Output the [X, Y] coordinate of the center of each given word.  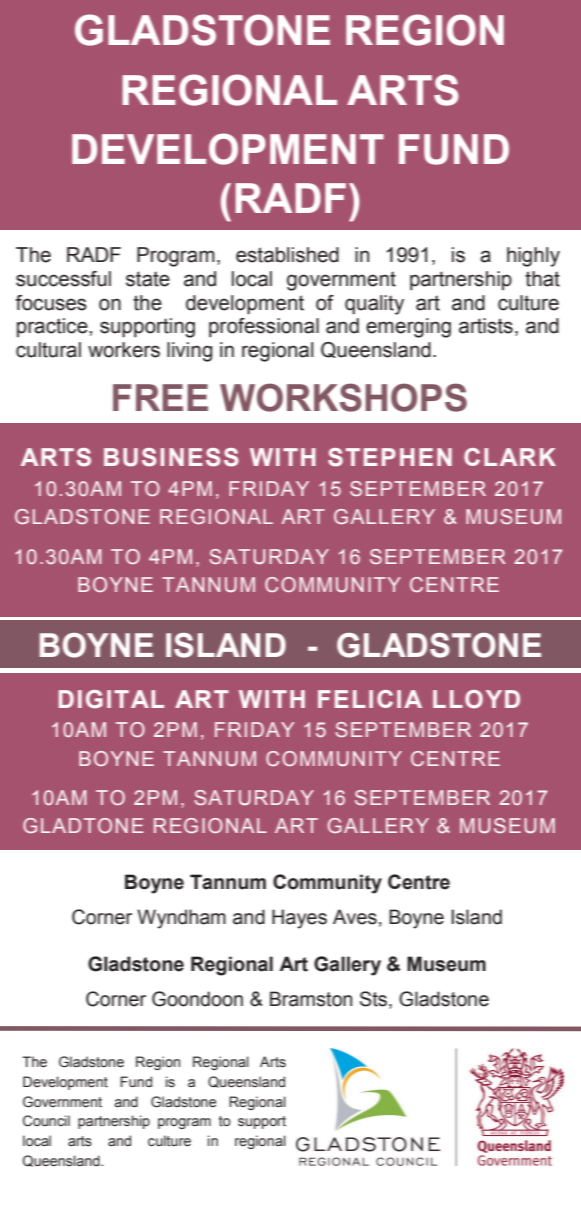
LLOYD [476, 699]
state [148, 279]
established [287, 255]
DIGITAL [111, 699]
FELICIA [370, 699]
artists [486, 326]
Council [46, 1121]
